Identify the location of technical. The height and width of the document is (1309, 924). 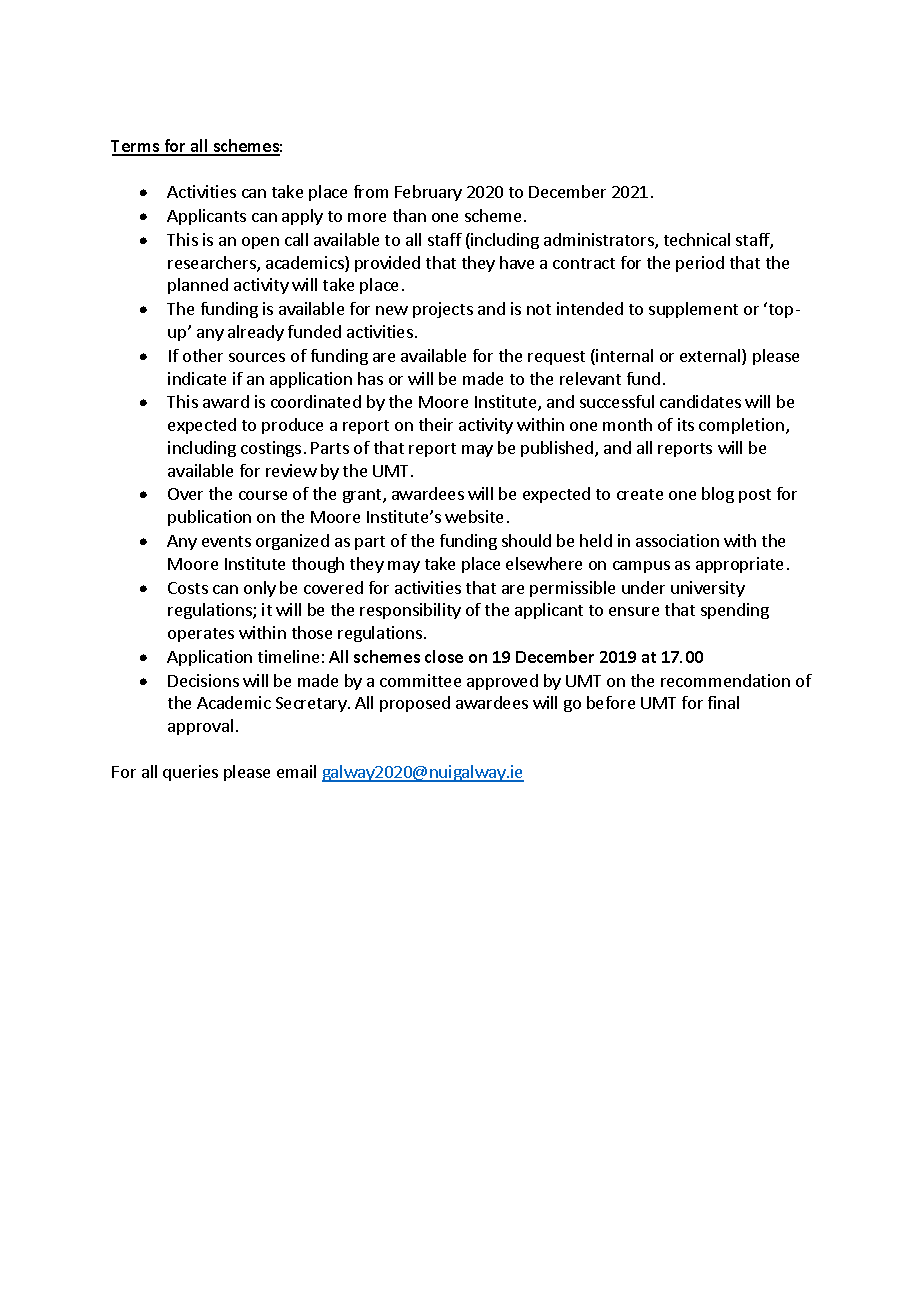
(697, 239).
